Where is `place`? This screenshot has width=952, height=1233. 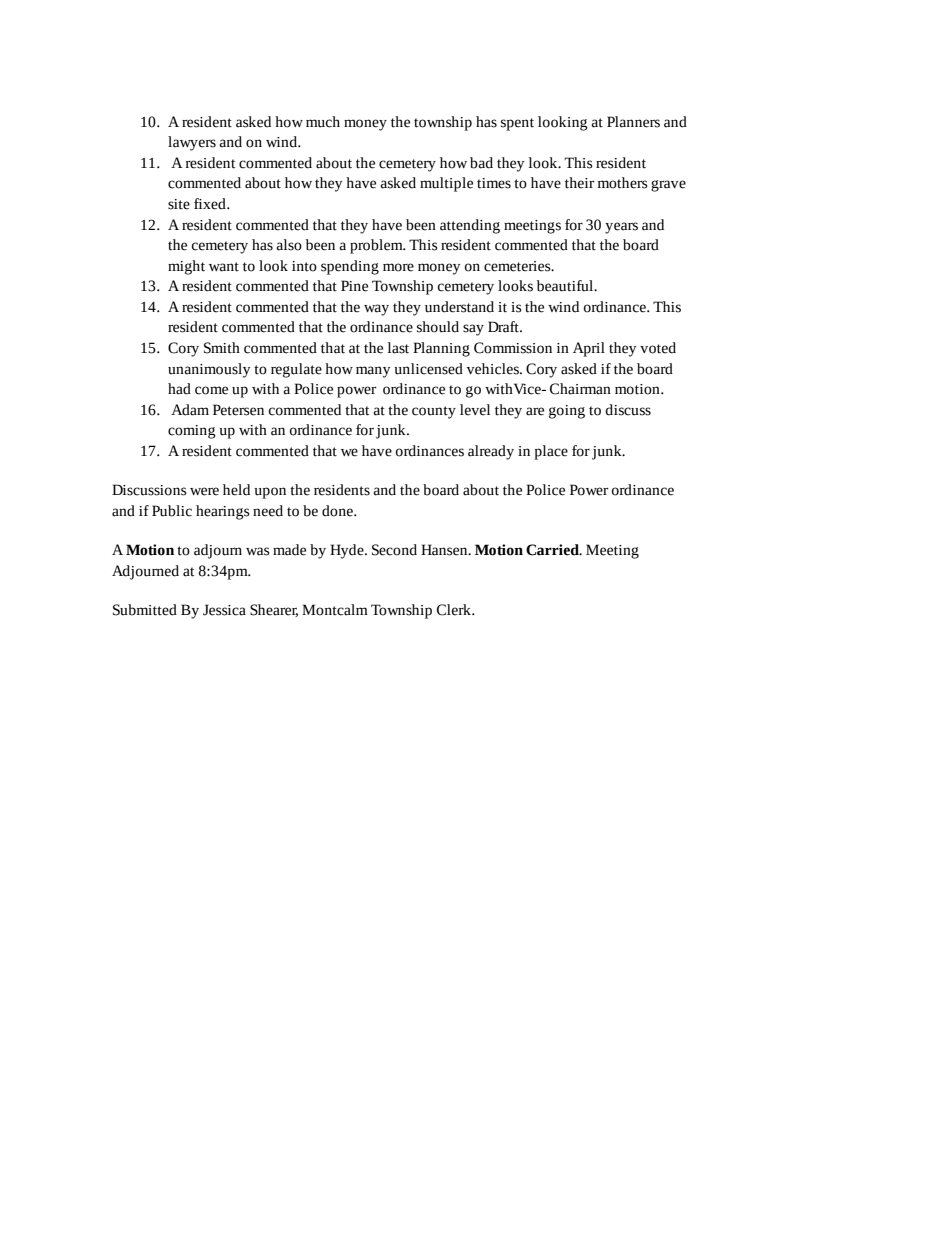 place is located at coordinates (551, 452).
